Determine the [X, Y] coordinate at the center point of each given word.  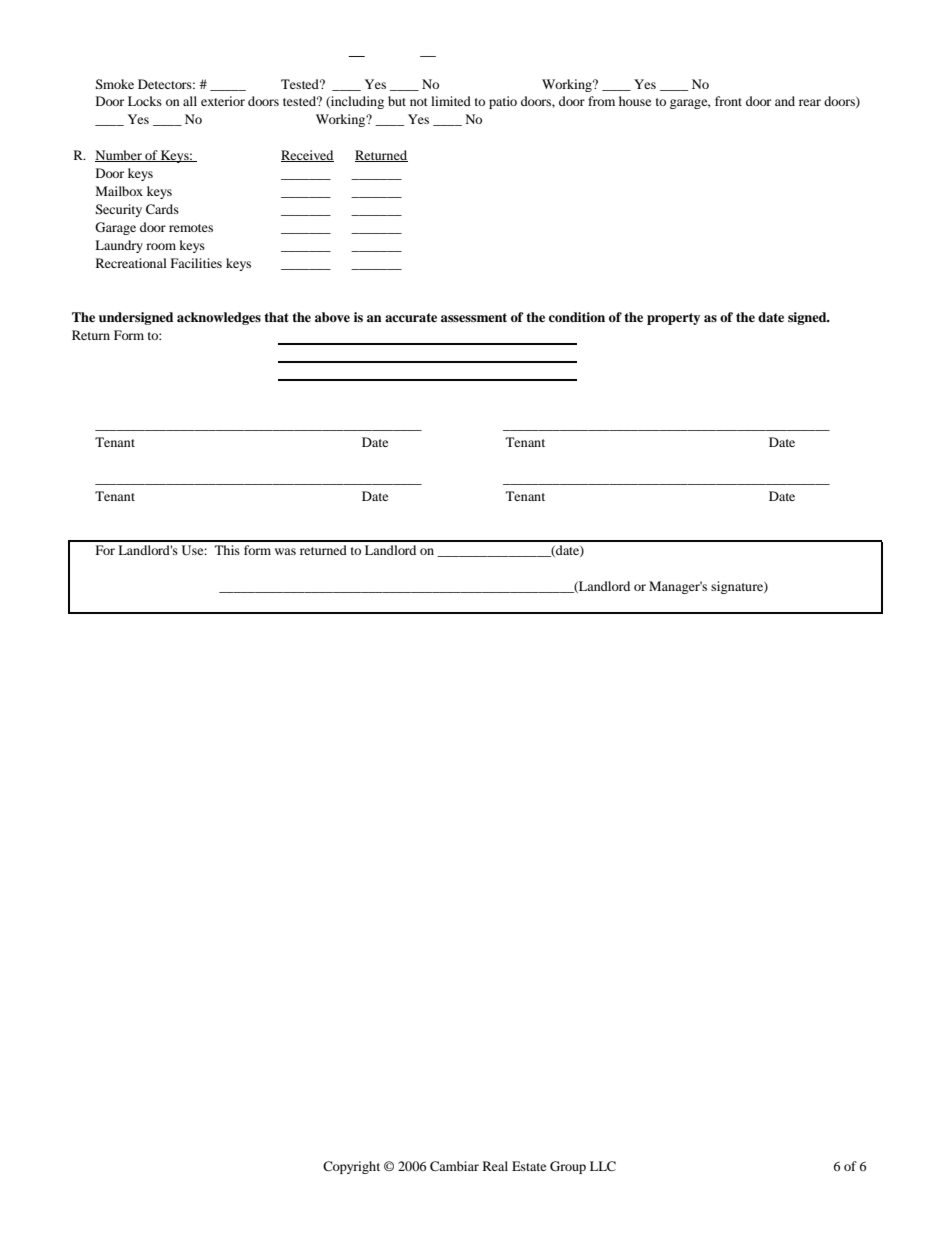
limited [451, 101]
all [190, 101]
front [728, 101]
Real [495, 1166]
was [285, 551]
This [227, 550]
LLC [603, 1166]
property [673, 319]
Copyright [351, 1167]
